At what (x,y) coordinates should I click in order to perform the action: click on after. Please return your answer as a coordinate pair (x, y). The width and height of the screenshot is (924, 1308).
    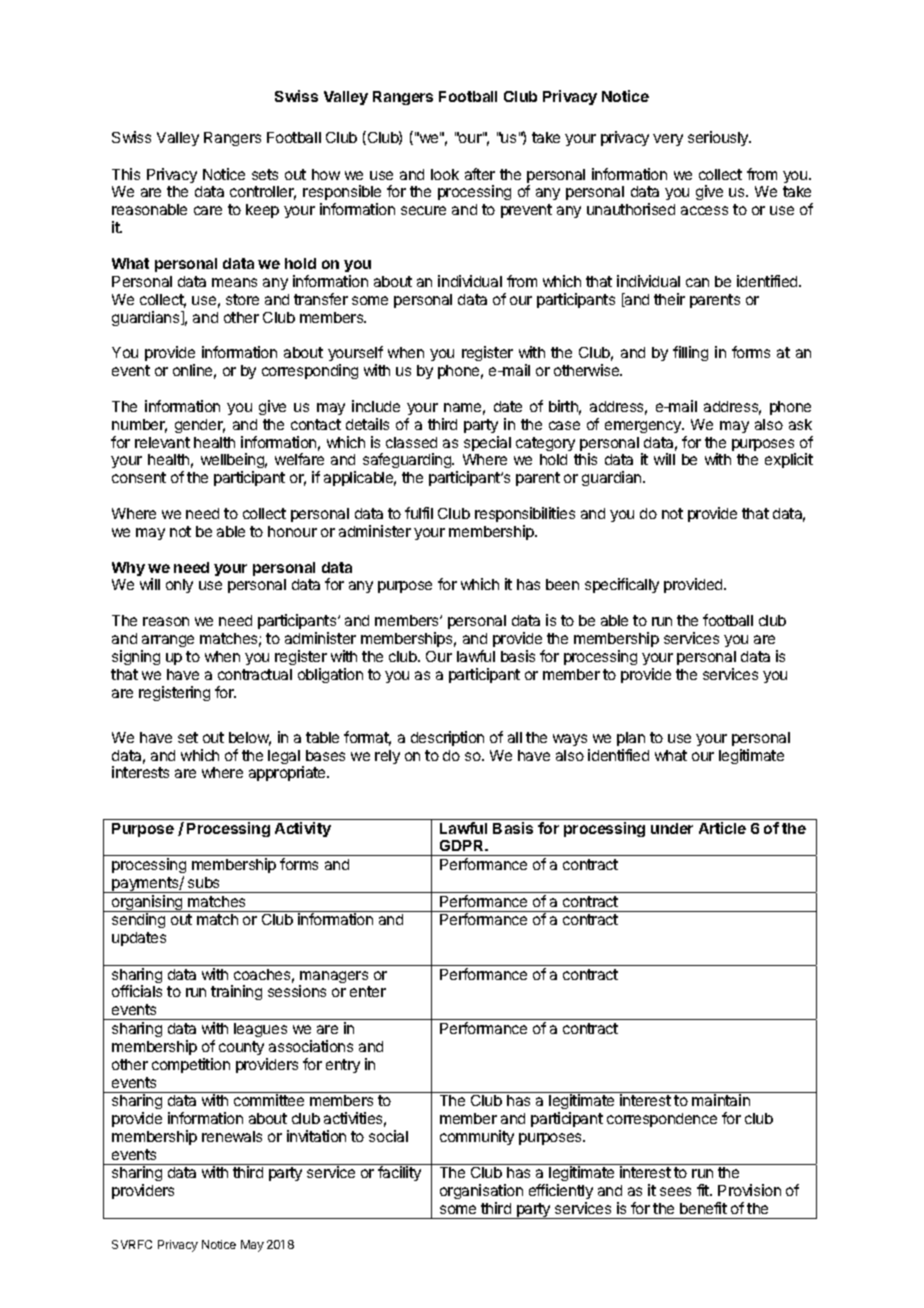
    Looking at the image, I should click on (480, 174).
